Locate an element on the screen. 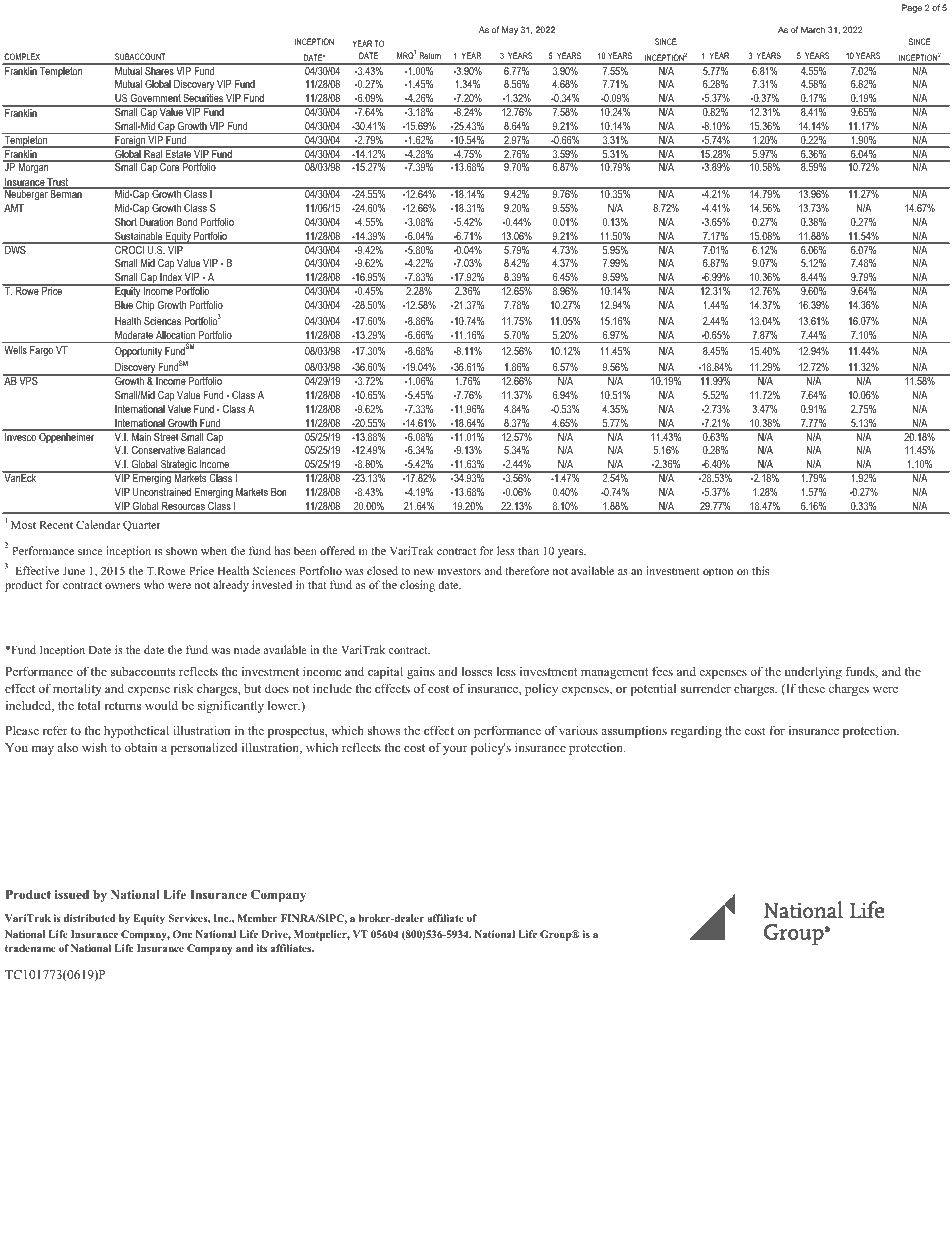 Image resolution: width=952 pixels, height=1233 pixels. Member is located at coordinates (257, 918).
